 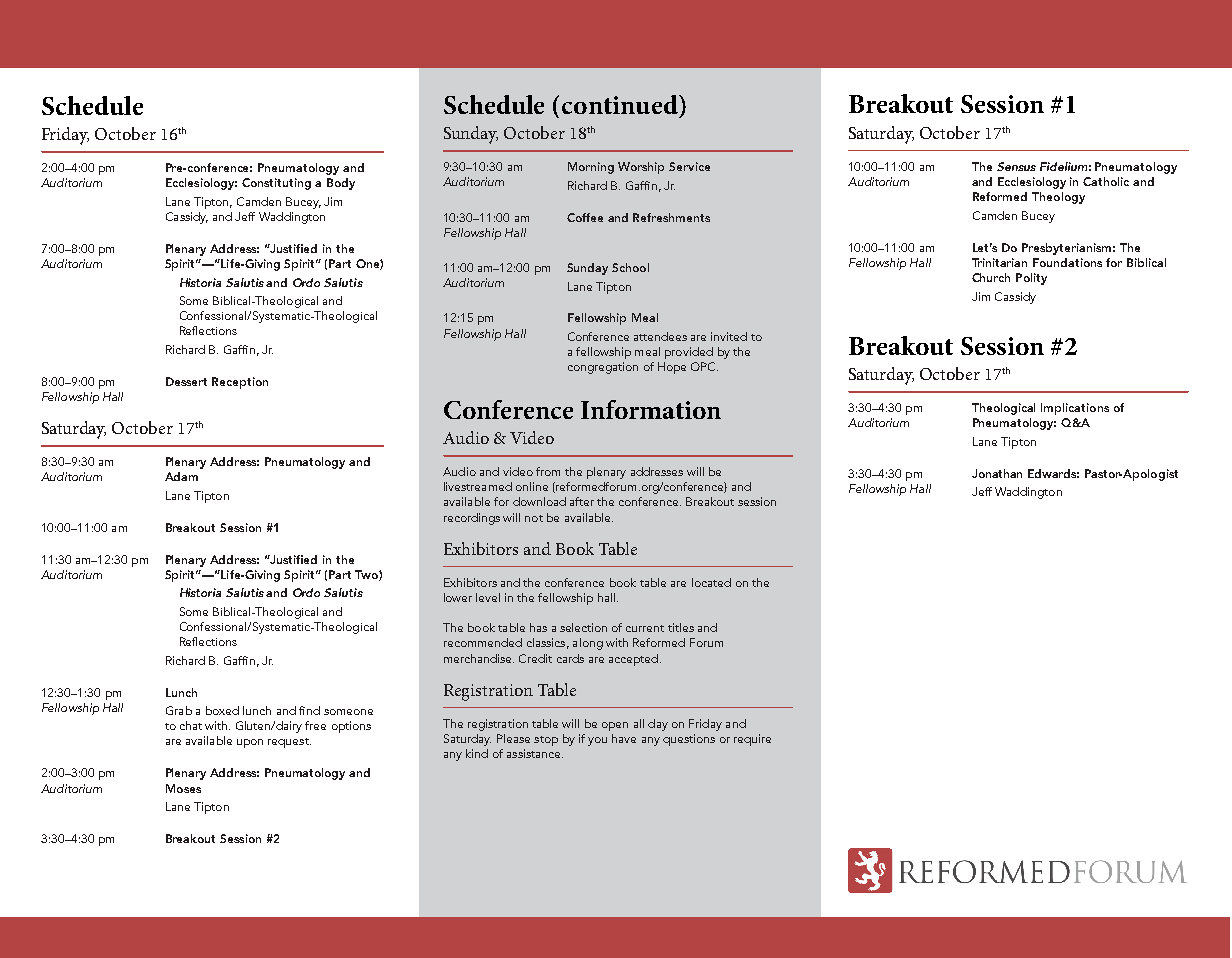 I want to click on Jonathan, so click(x=997, y=473).
